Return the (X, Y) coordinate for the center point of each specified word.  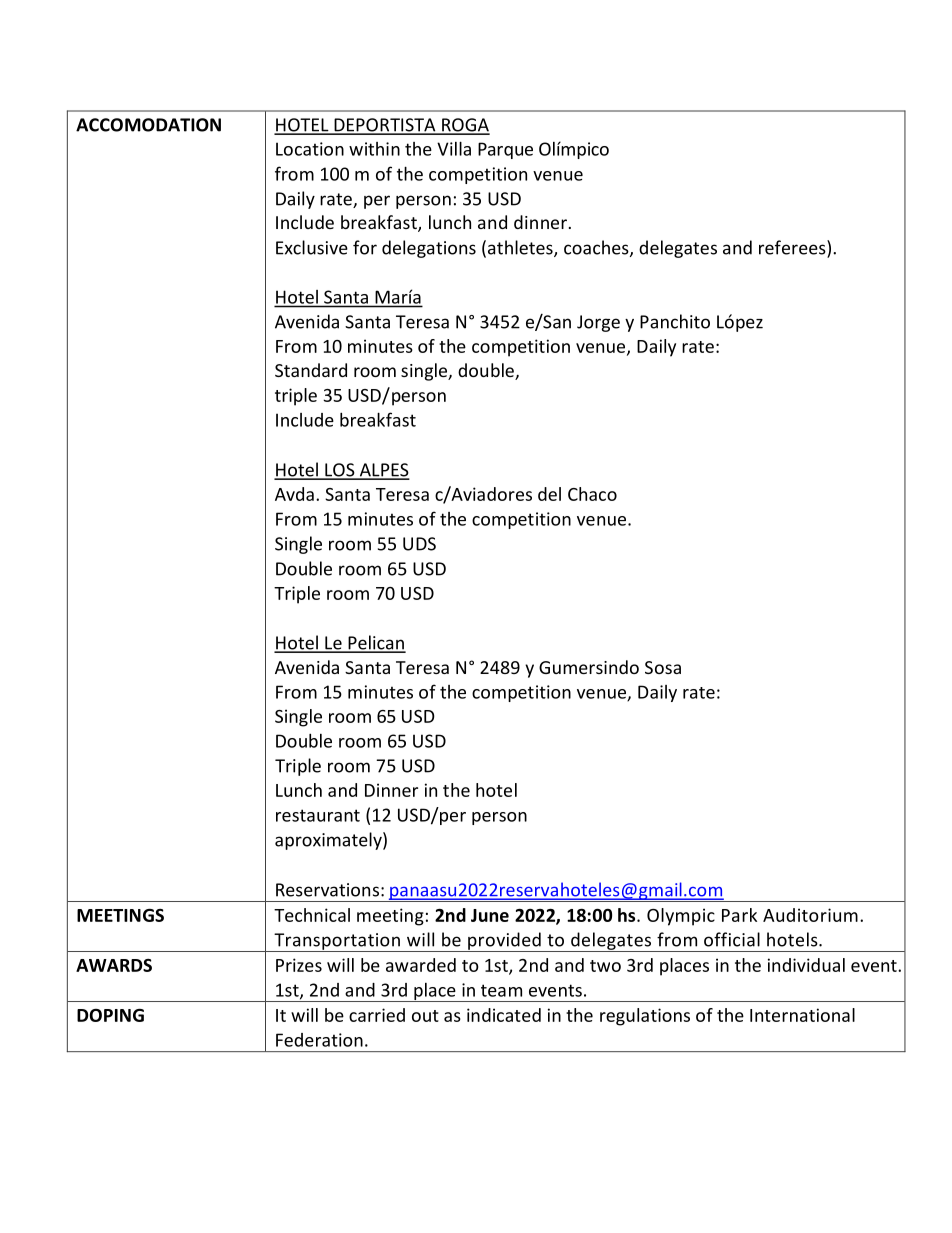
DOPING (110, 1015)
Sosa (663, 667)
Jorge (598, 323)
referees (793, 248)
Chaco (592, 494)
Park (739, 915)
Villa (454, 148)
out (425, 1016)
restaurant (318, 815)
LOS (340, 471)
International (802, 1015)
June (490, 915)
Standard (311, 370)
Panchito (675, 321)
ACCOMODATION (148, 125)
